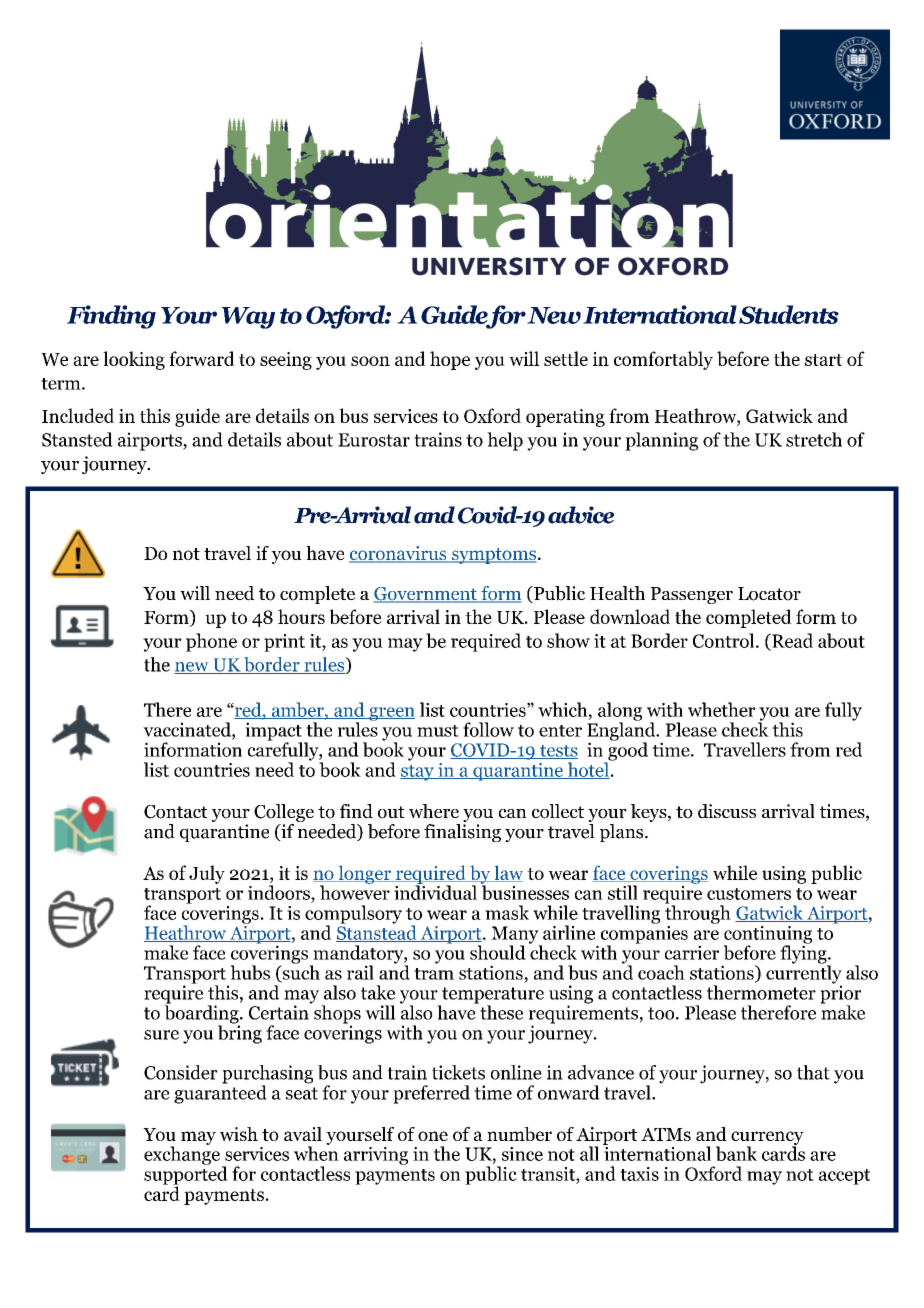 The height and width of the document is (1308, 924). What do you see at coordinates (722, 709) in the document?
I see `whether` at bounding box center [722, 709].
